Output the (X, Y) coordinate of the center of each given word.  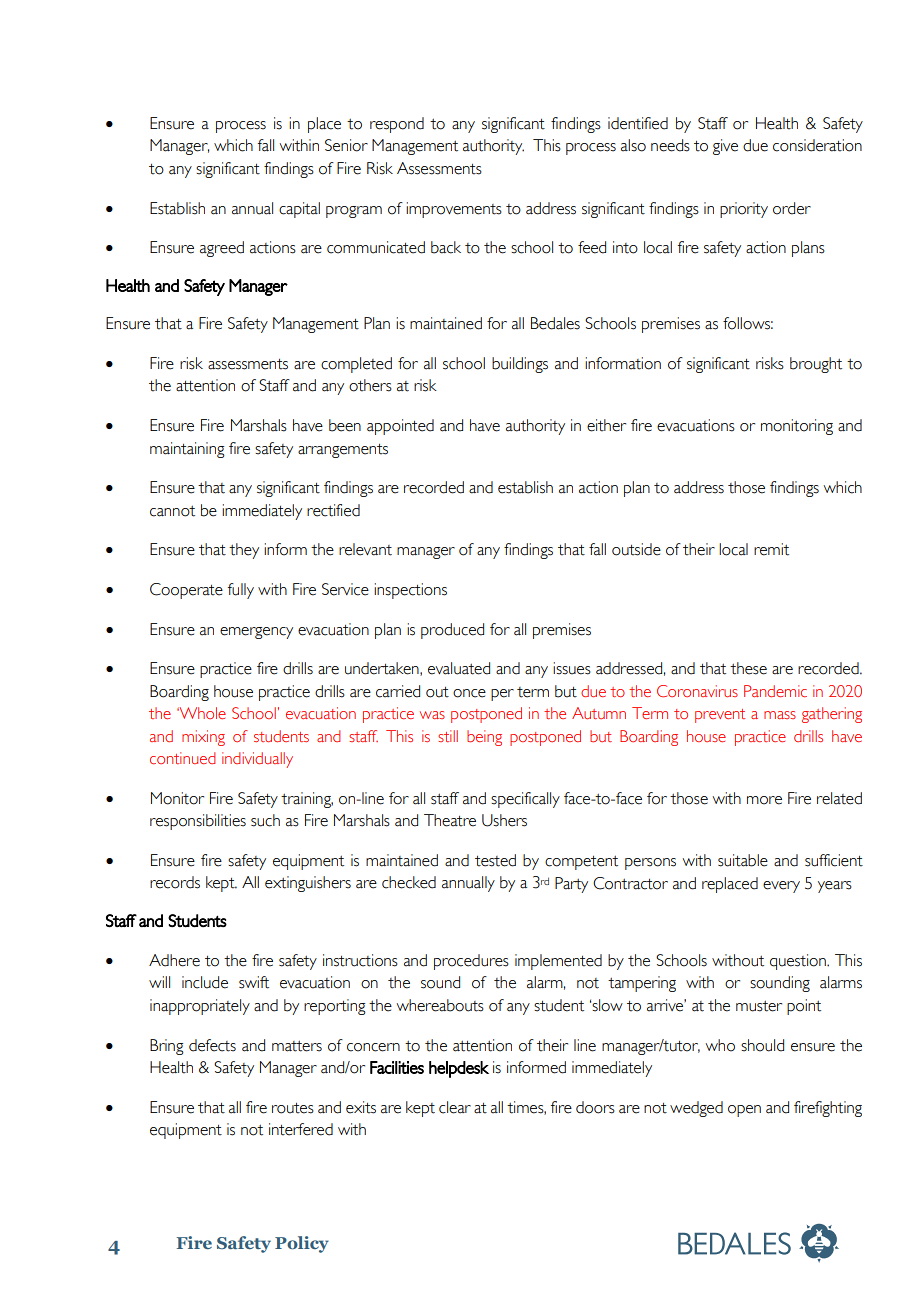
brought (816, 365)
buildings (520, 365)
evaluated (459, 668)
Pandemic (775, 691)
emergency (256, 633)
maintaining (187, 450)
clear (455, 1107)
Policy (302, 1244)
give (725, 147)
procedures (471, 962)
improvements (454, 210)
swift (254, 982)
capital (299, 210)
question (799, 962)
